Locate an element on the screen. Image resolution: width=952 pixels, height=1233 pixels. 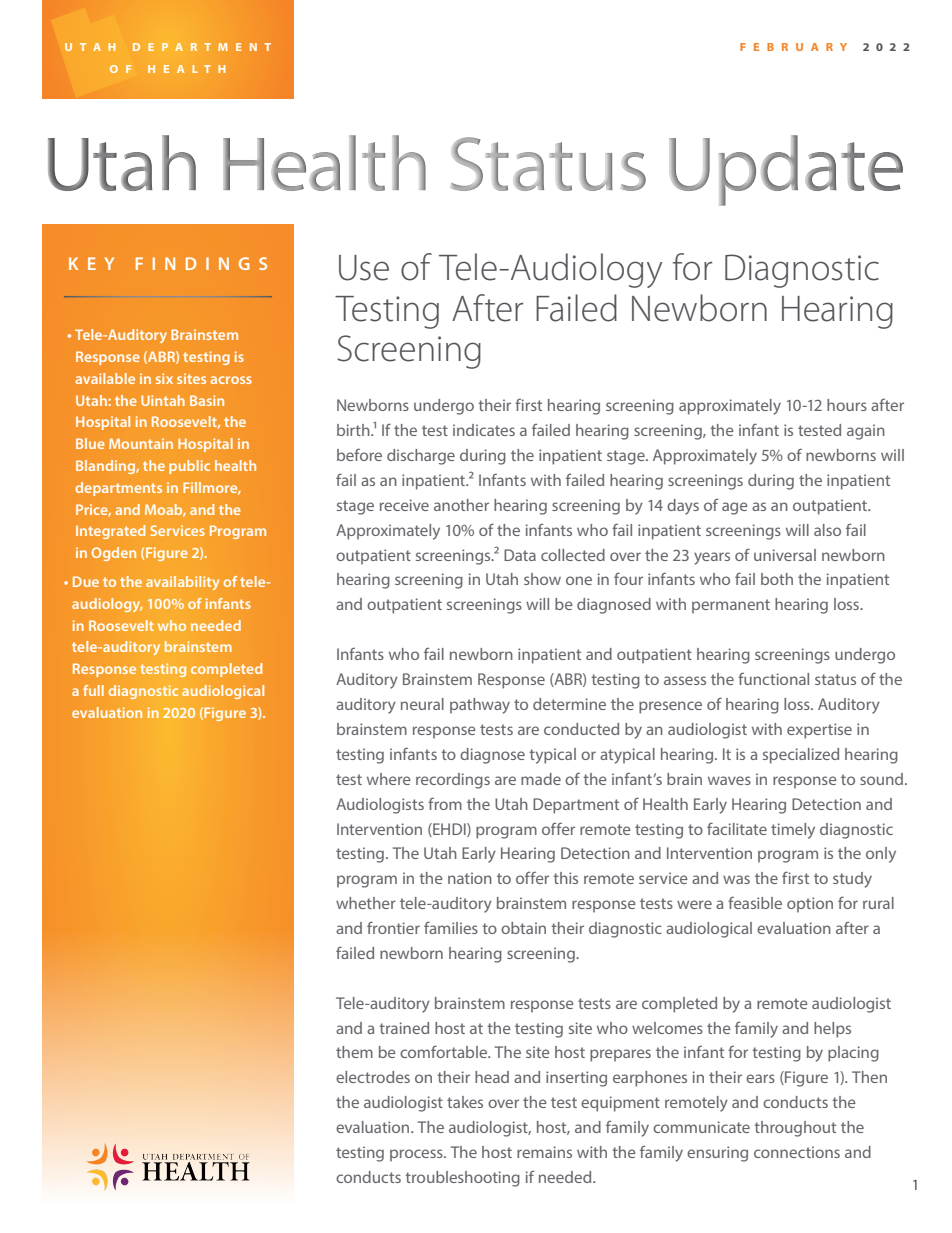
Use is located at coordinates (364, 268).
